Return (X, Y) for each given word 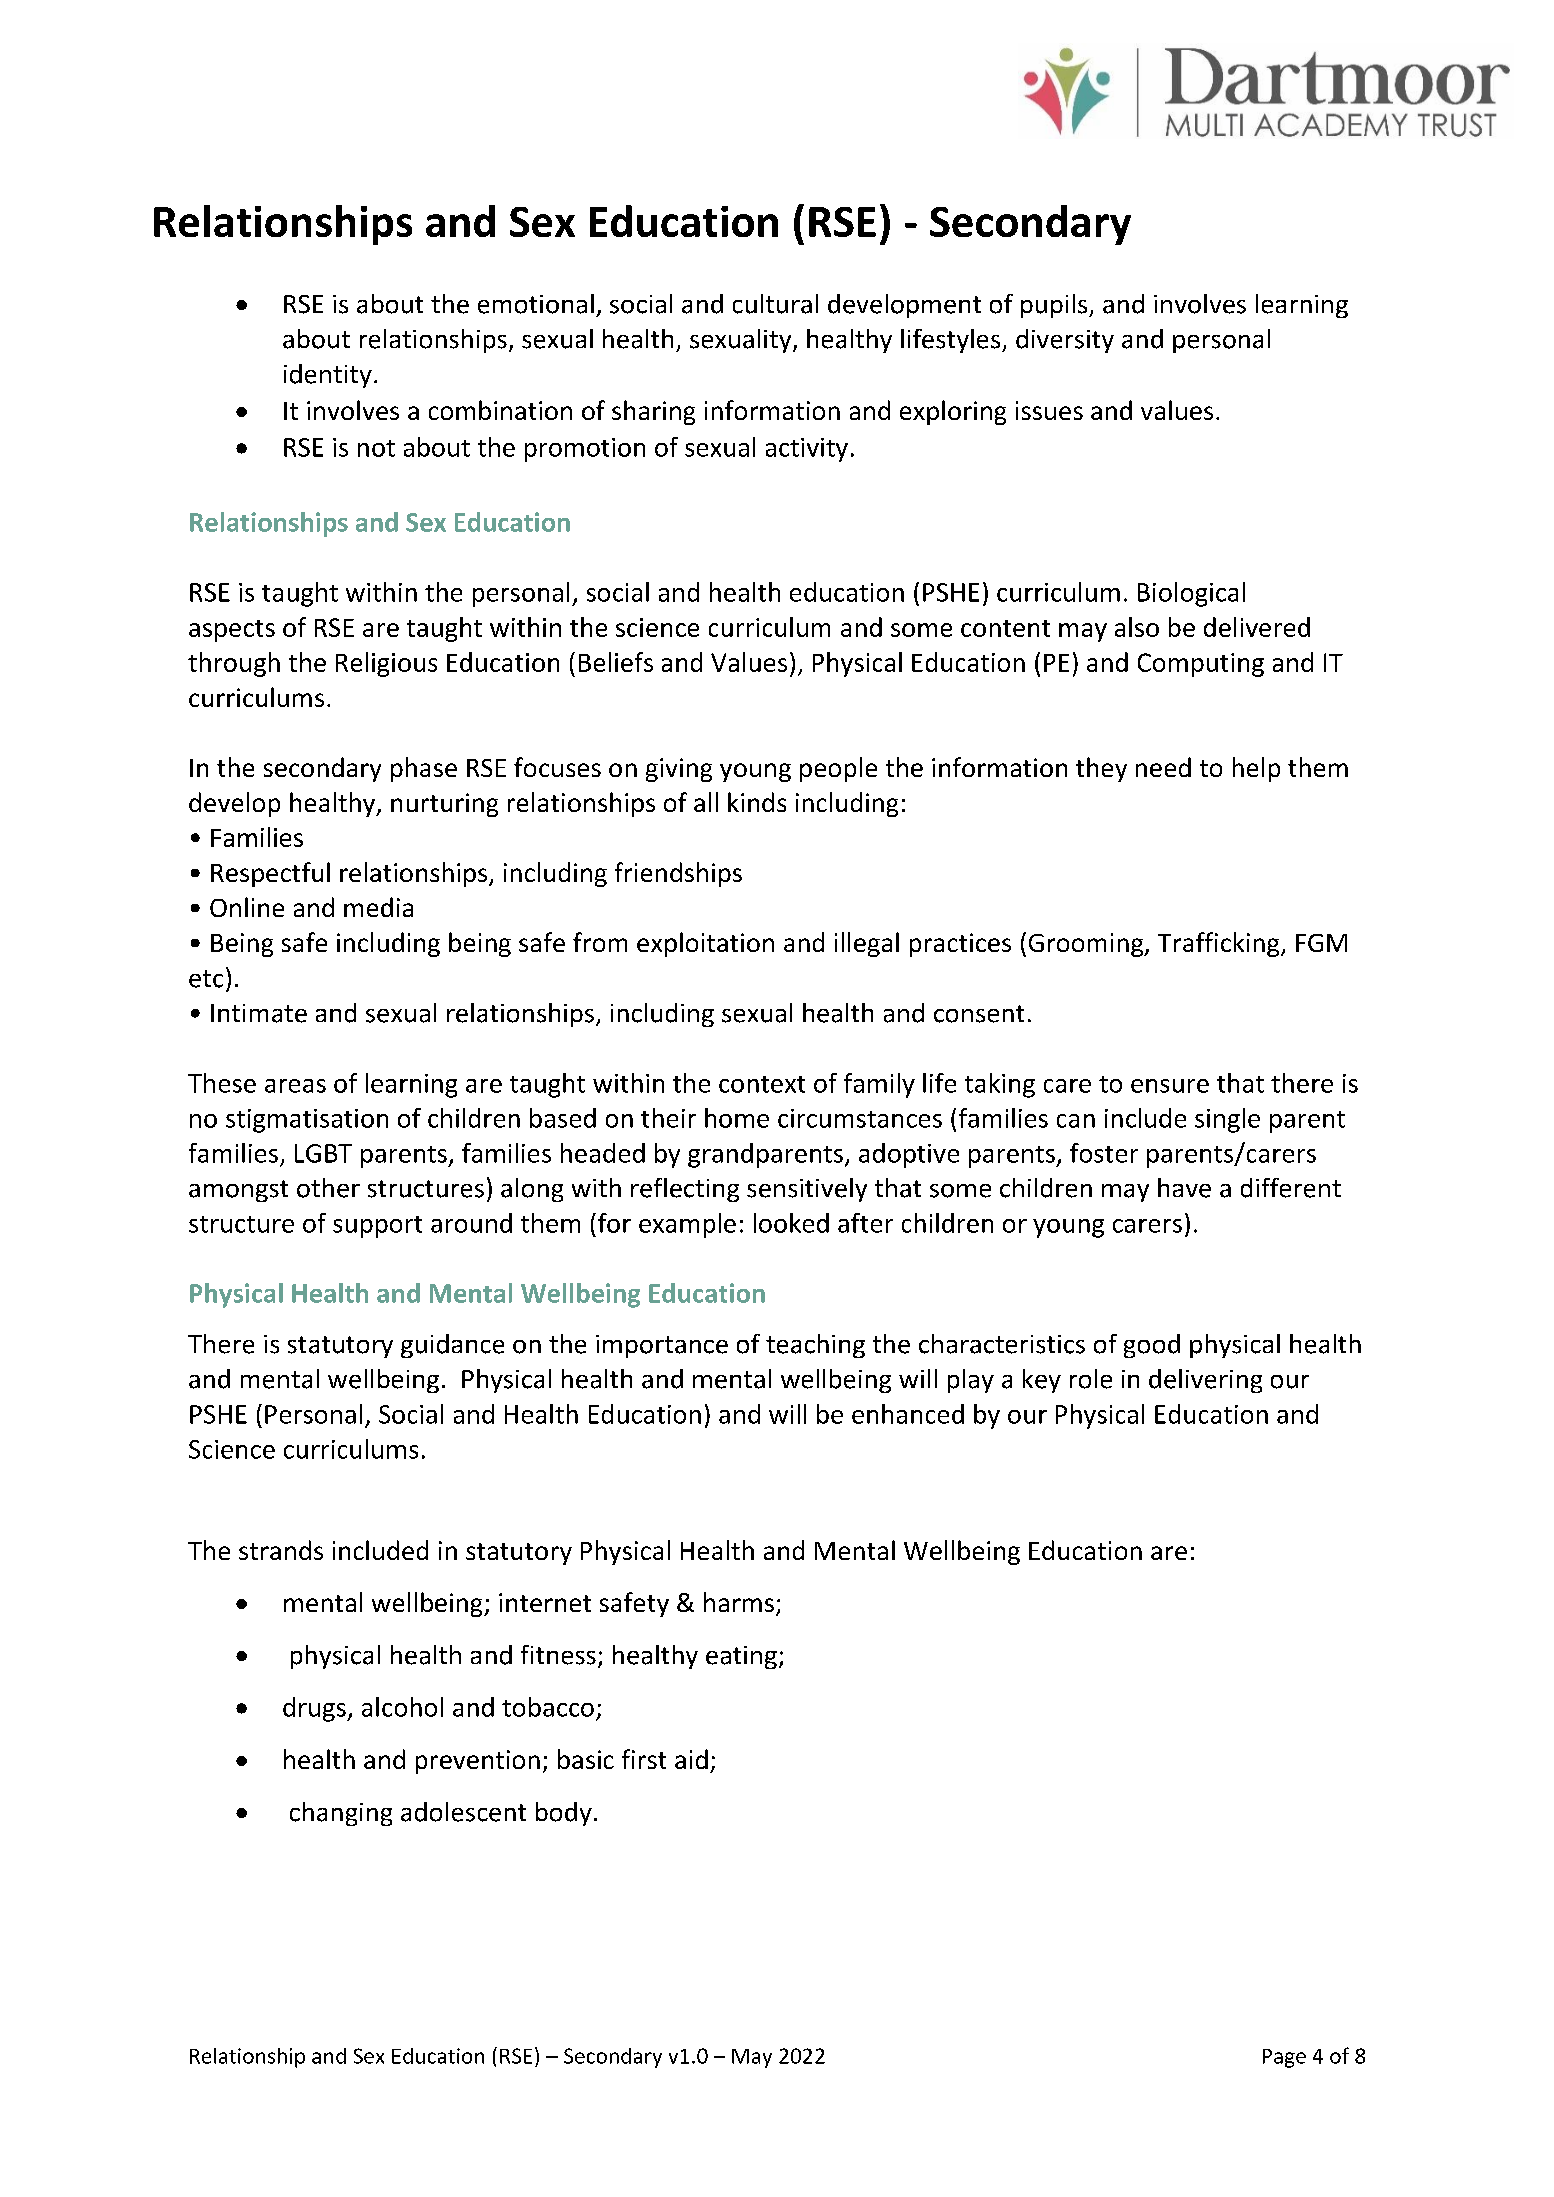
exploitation (705, 944)
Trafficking (1220, 944)
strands (281, 1550)
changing (341, 1814)
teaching (815, 1346)
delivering (1205, 1381)
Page (1284, 2058)
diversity (1065, 341)
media (378, 907)
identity (328, 376)
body (564, 1814)
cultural (775, 304)
